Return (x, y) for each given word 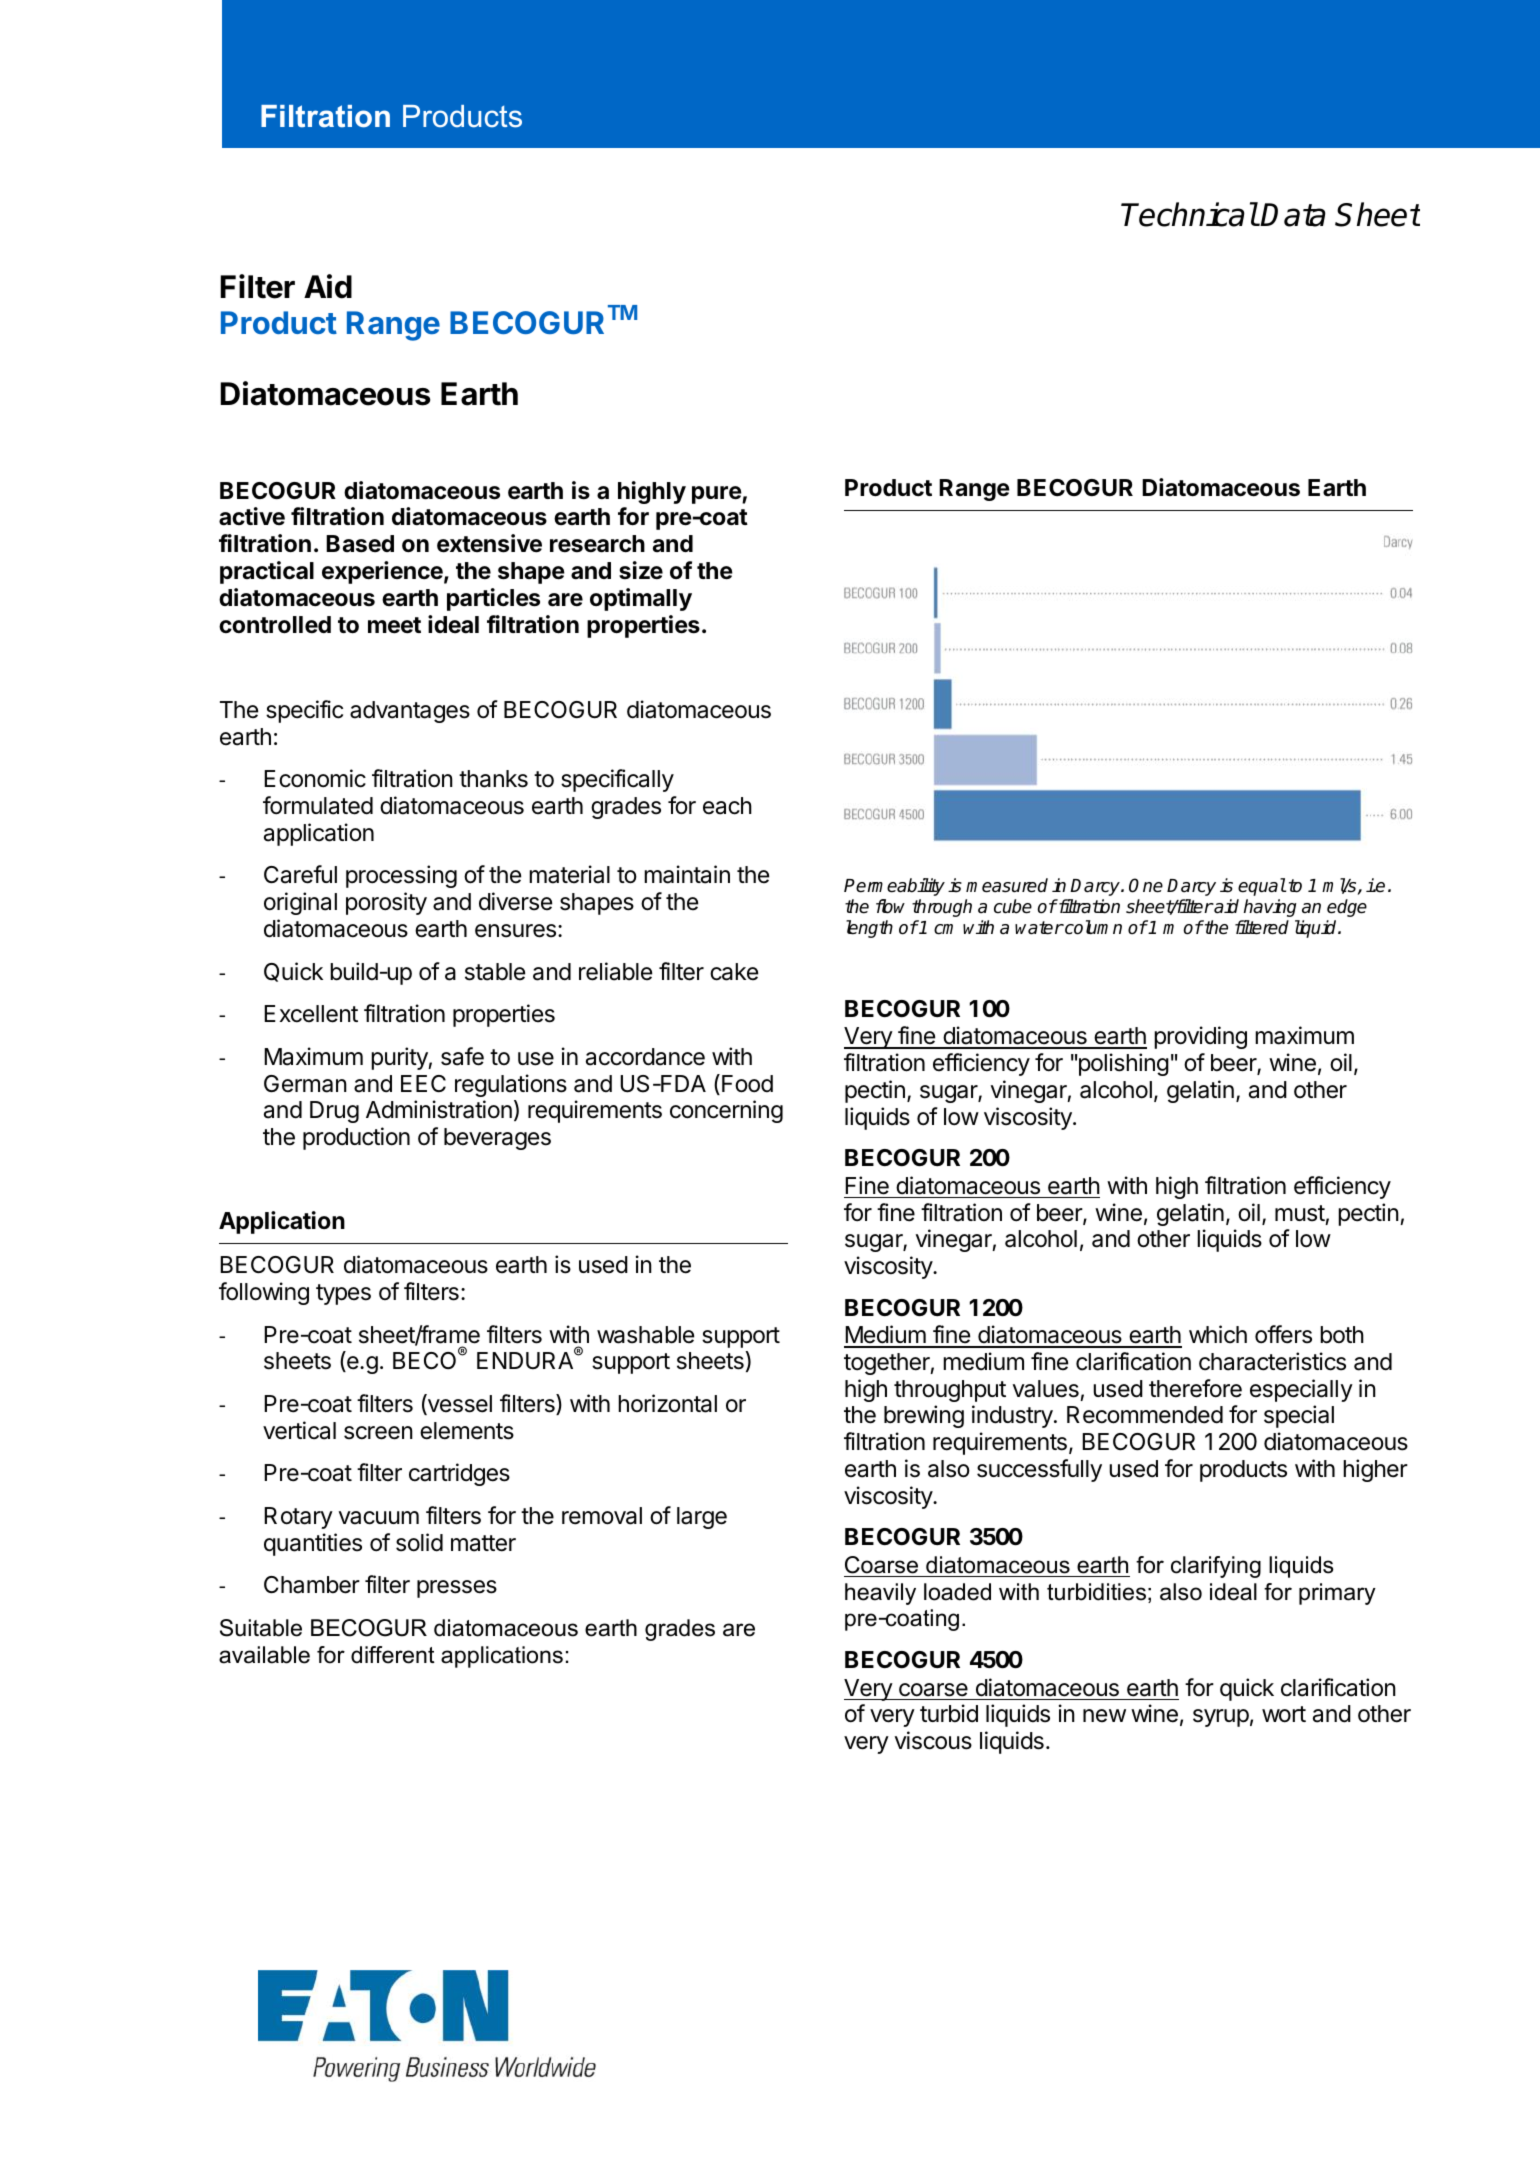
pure (717, 495)
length (869, 929)
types (343, 1294)
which (1218, 1334)
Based (360, 544)
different (393, 1655)
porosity (386, 903)
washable (645, 1335)
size (641, 570)
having (1270, 908)
